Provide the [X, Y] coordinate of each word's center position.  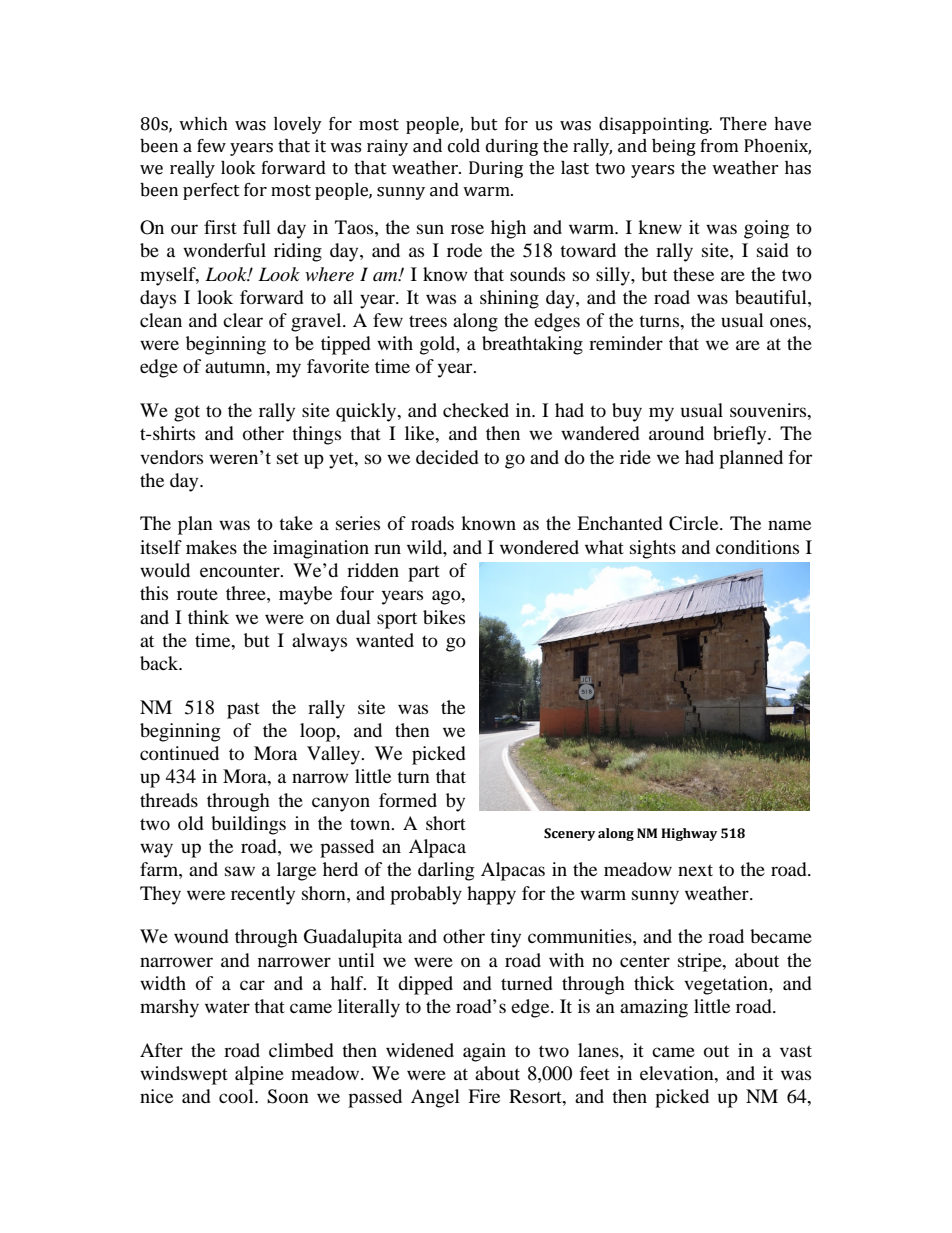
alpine [259, 1075]
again [484, 1052]
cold [464, 146]
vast [796, 1051]
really [192, 169]
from [719, 146]
